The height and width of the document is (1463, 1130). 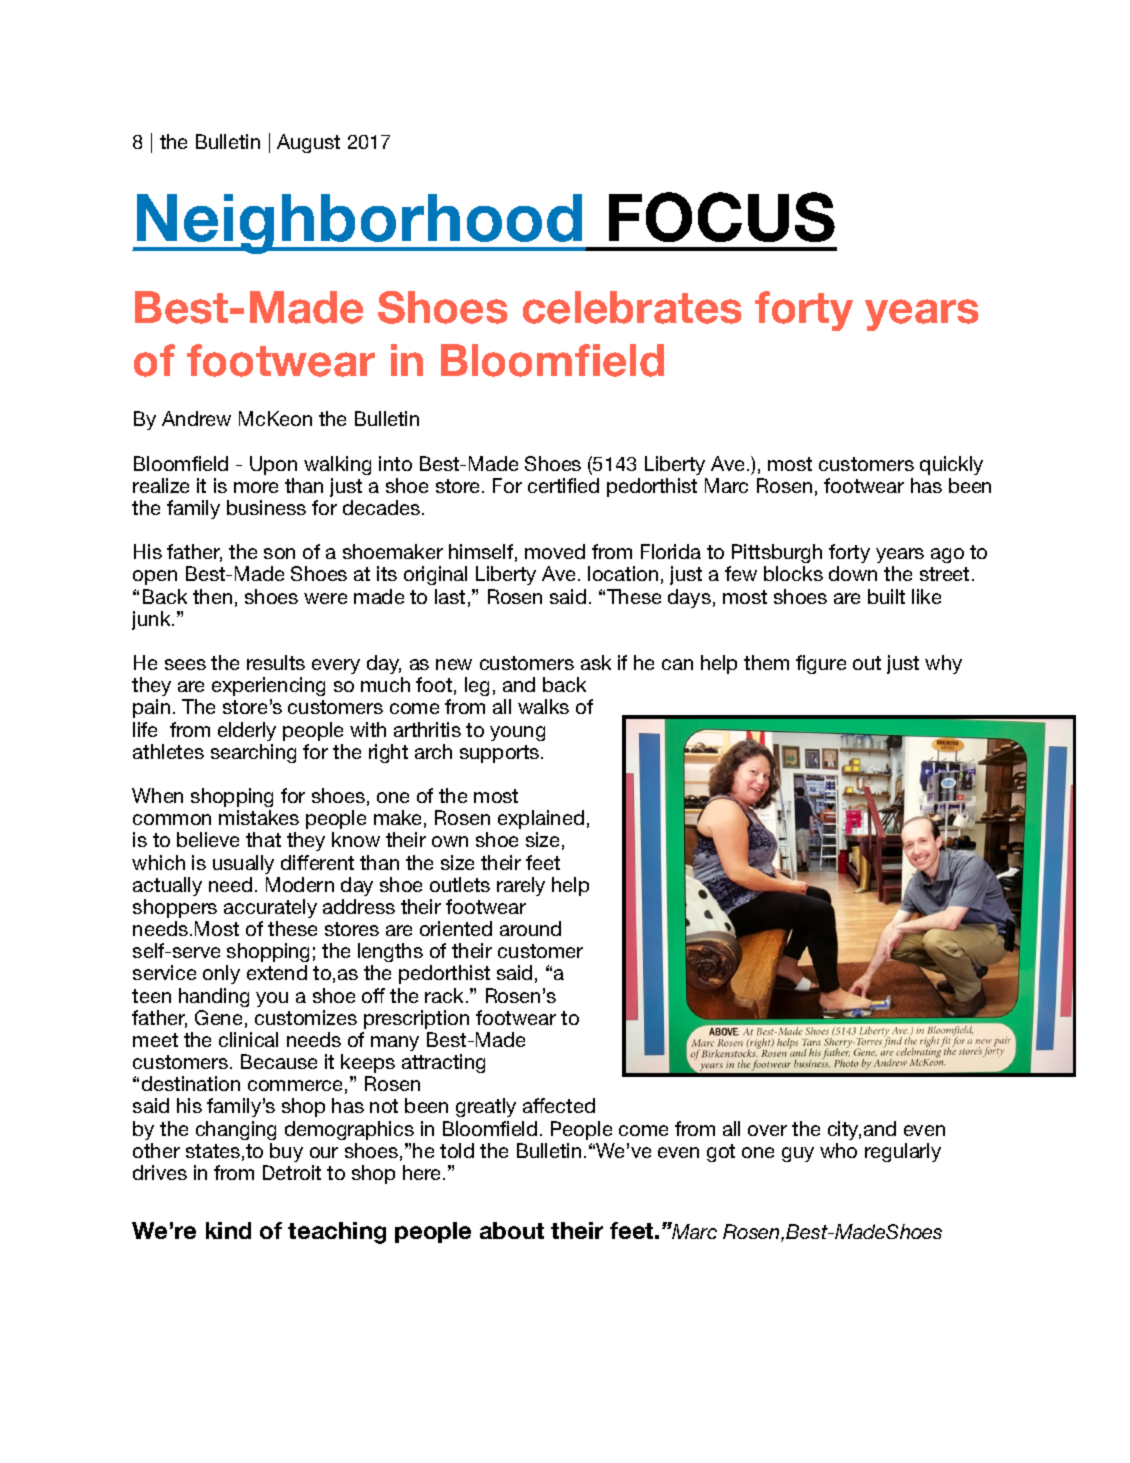 I want to click on about, so click(x=512, y=1230).
